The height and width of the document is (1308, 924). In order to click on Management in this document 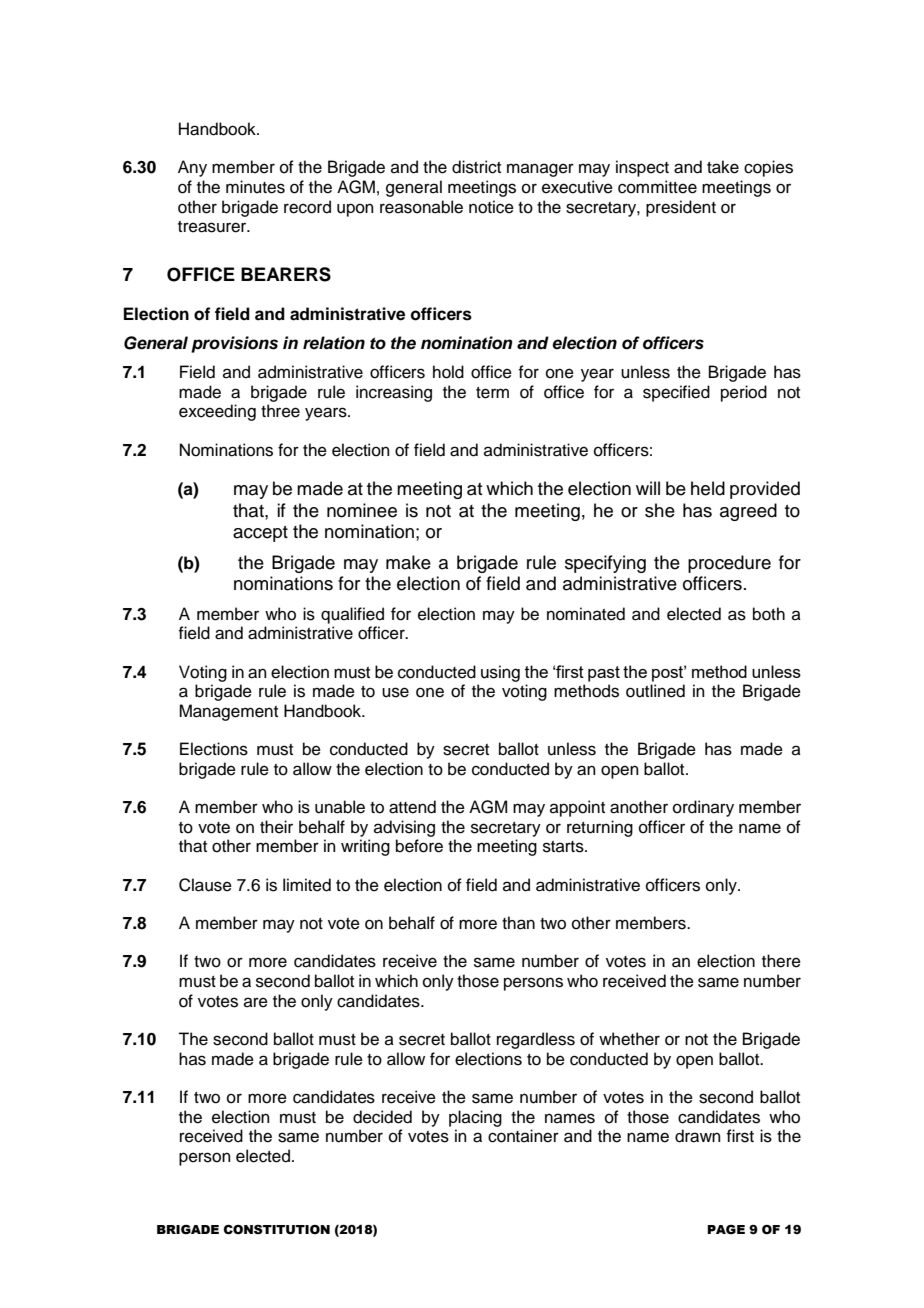, I will do `click(228, 712)`.
